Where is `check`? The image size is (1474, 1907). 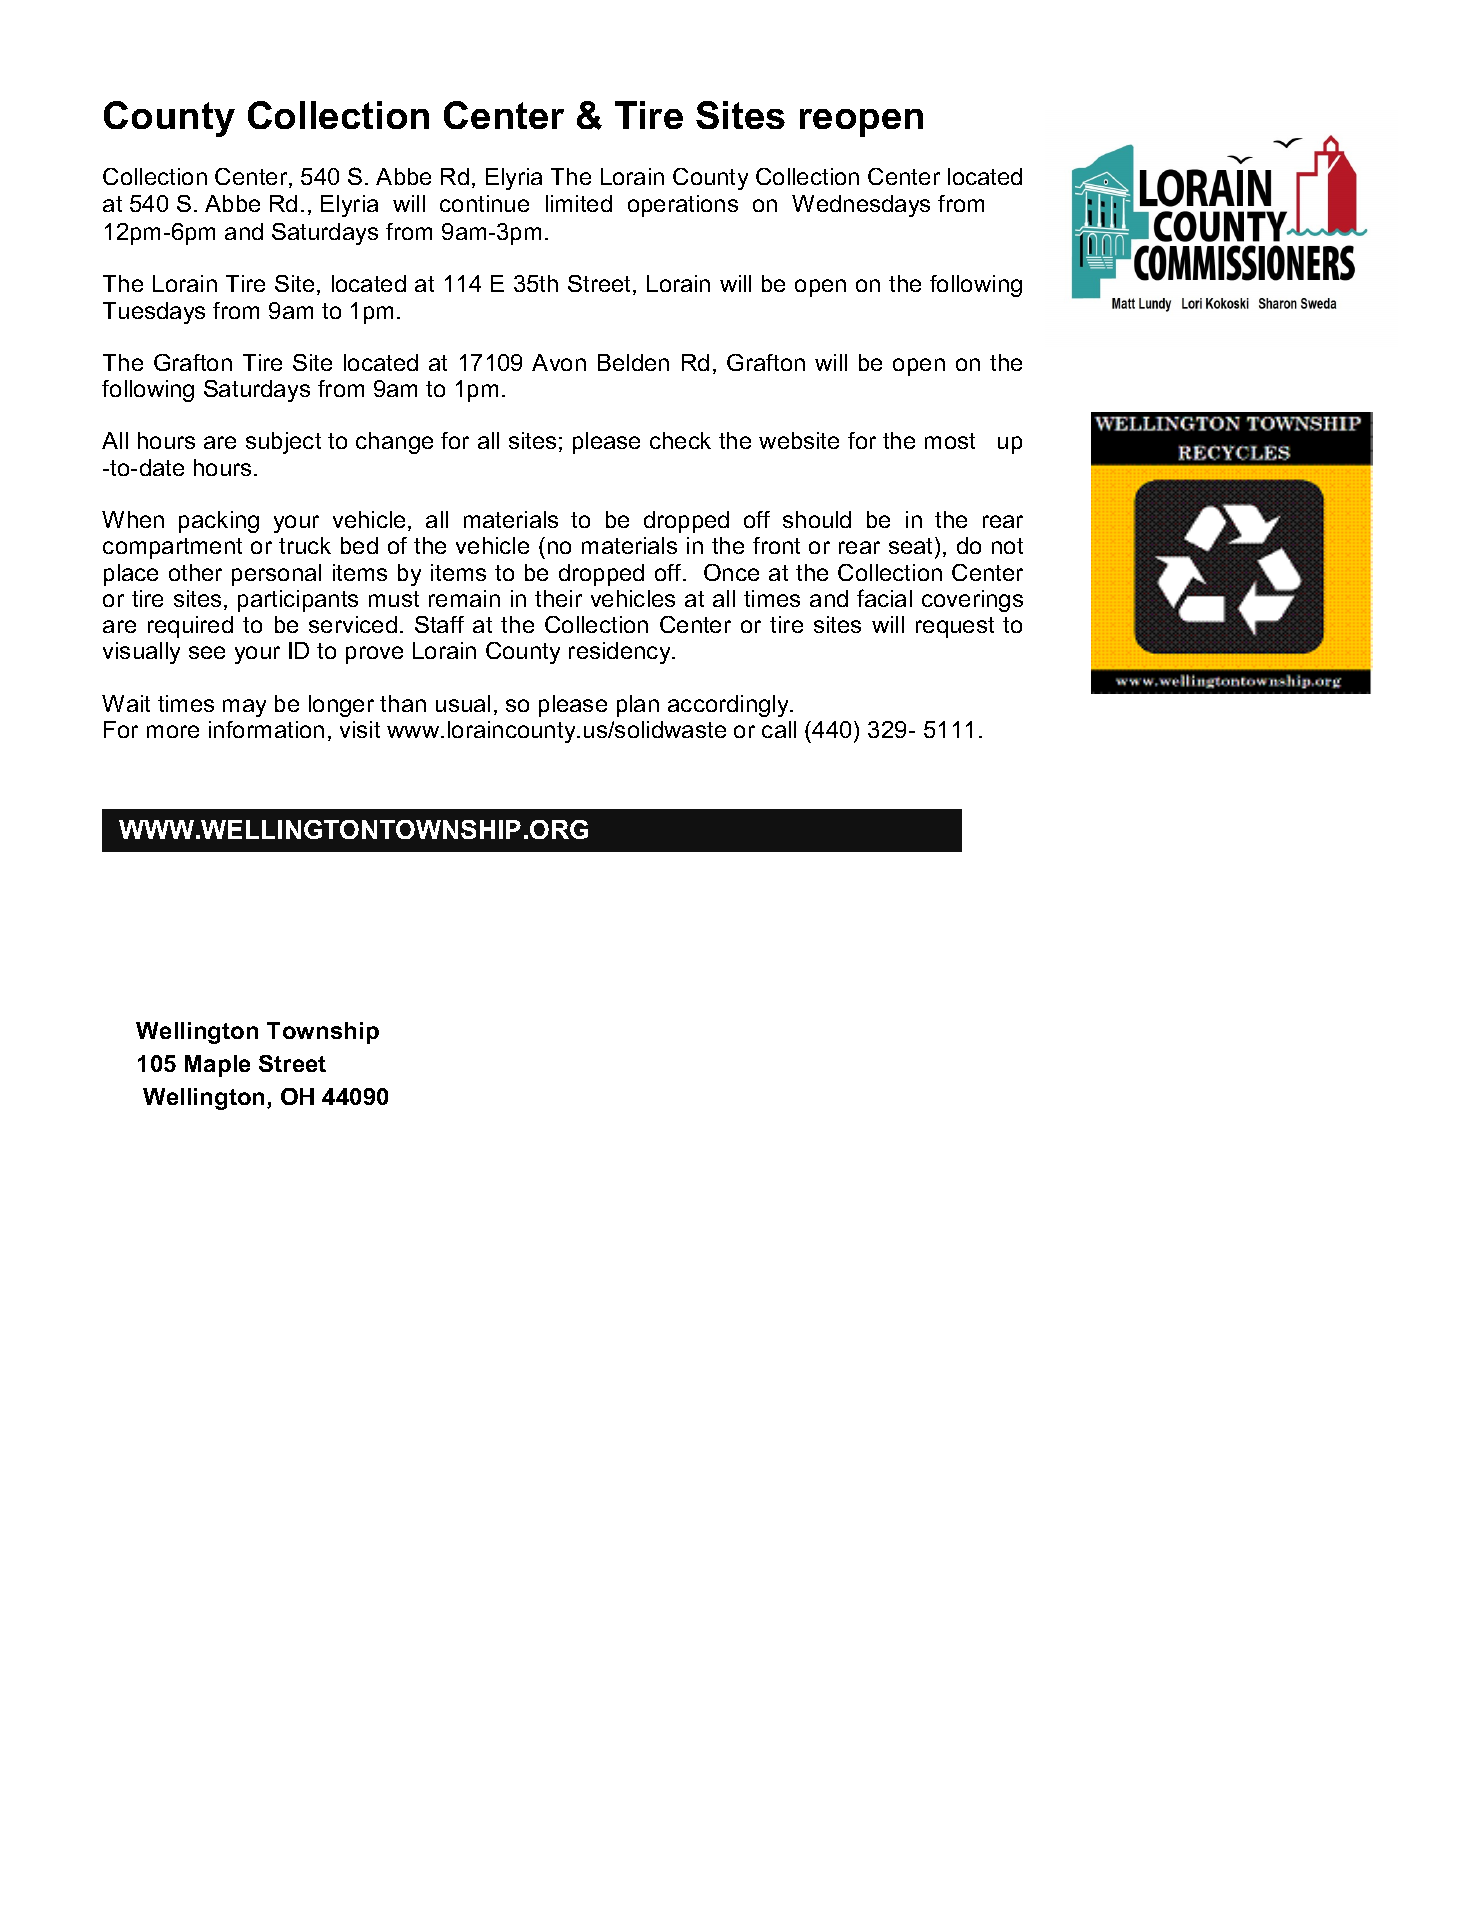
check is located at coordinates (680, 440).
